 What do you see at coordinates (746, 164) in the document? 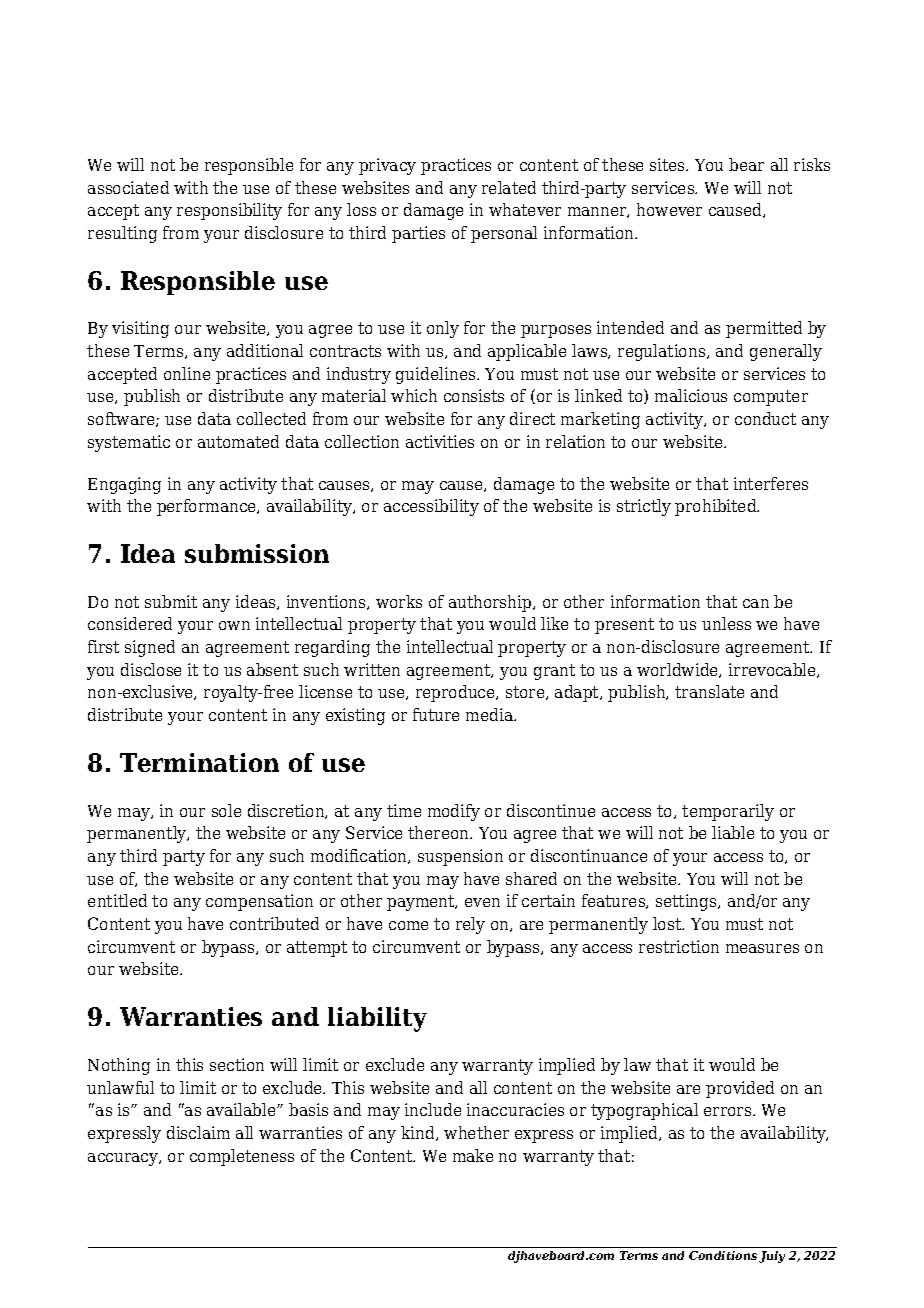
I see `bear` at bounding box center [746, 164].
